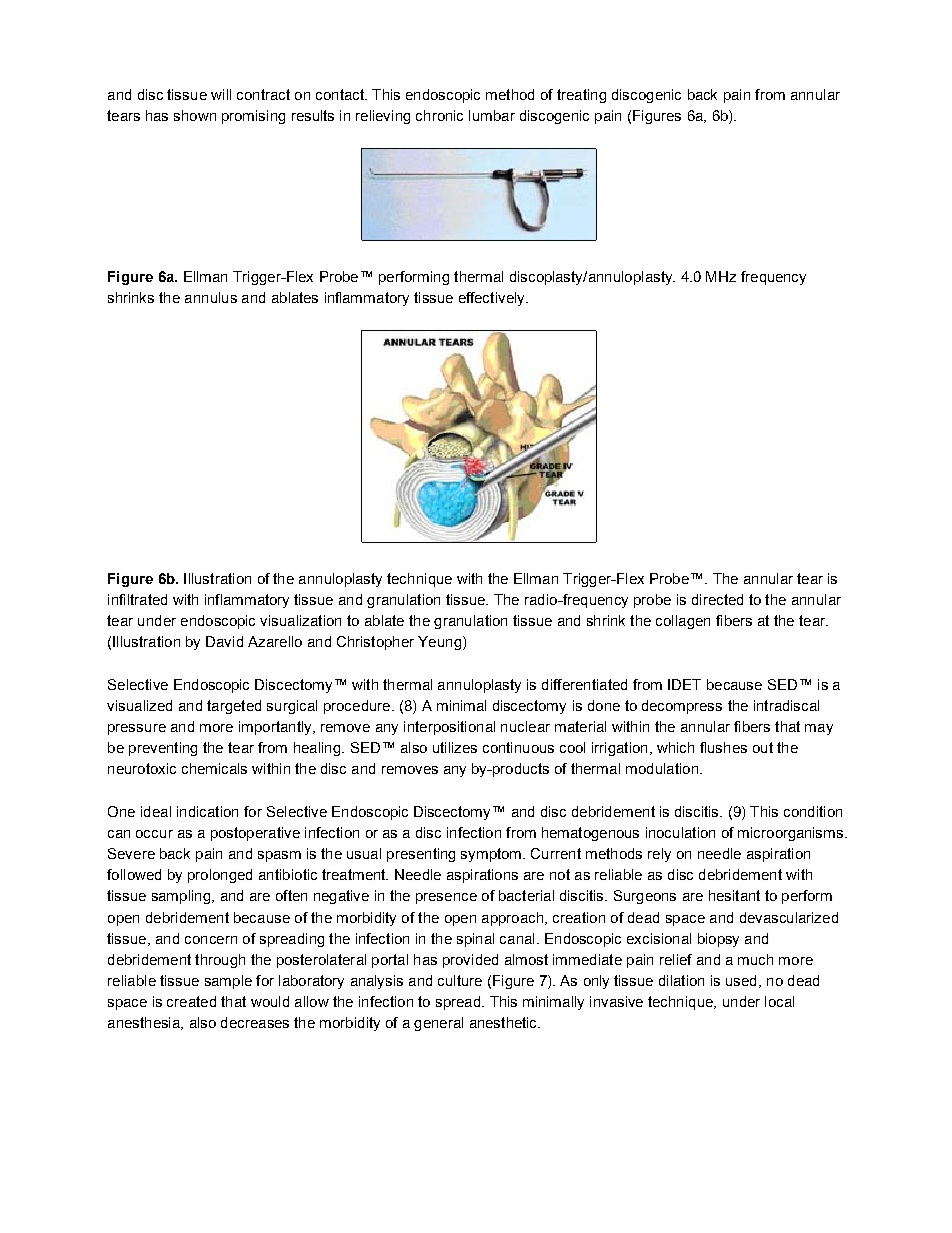 The height and width of the screenshot is (1233, 952). I want to click on shown, so click(195, 115).
